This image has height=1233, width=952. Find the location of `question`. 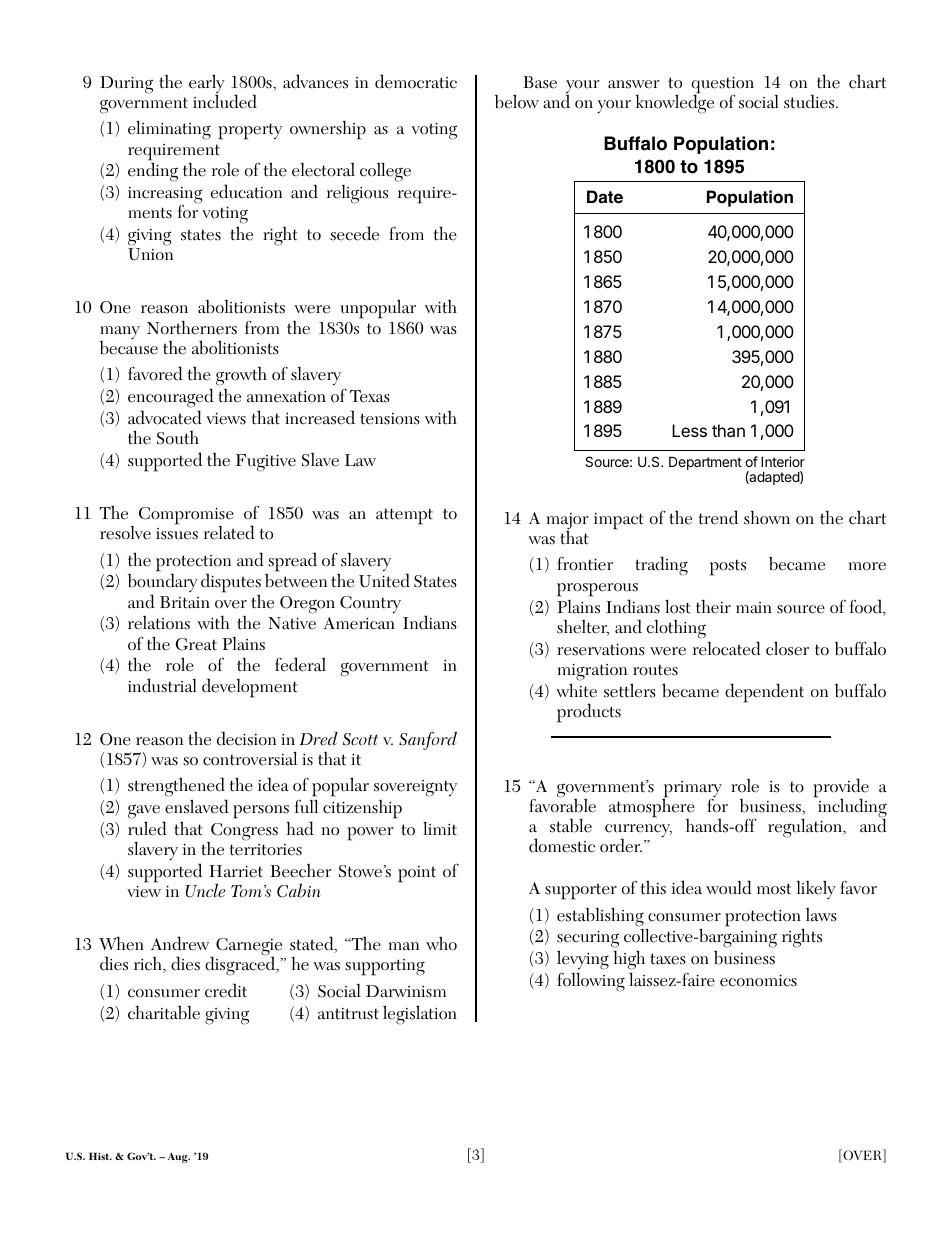

question is located at coordinates (722, 86).
